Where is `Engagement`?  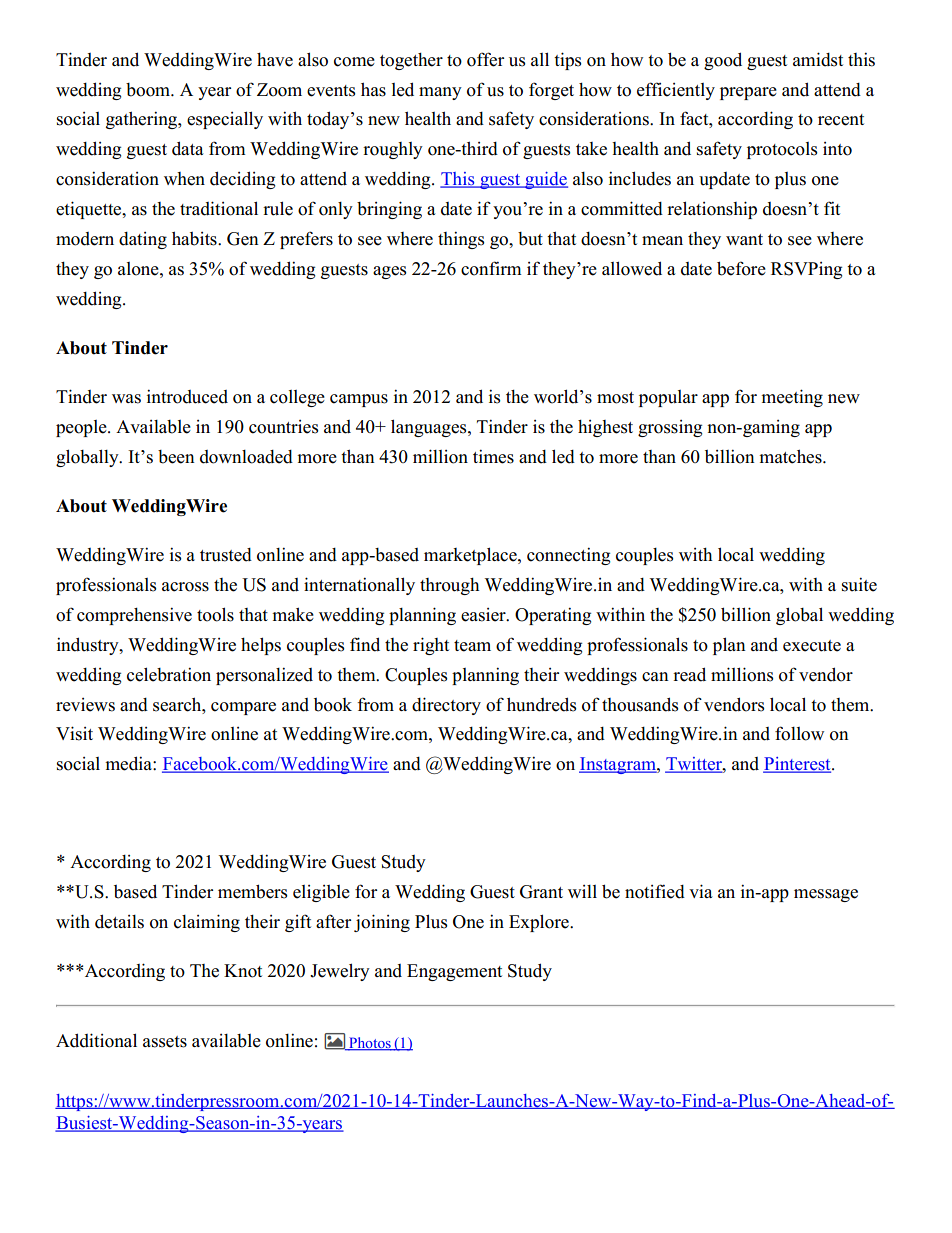 Engagement is located at coordinates (454, 972).
